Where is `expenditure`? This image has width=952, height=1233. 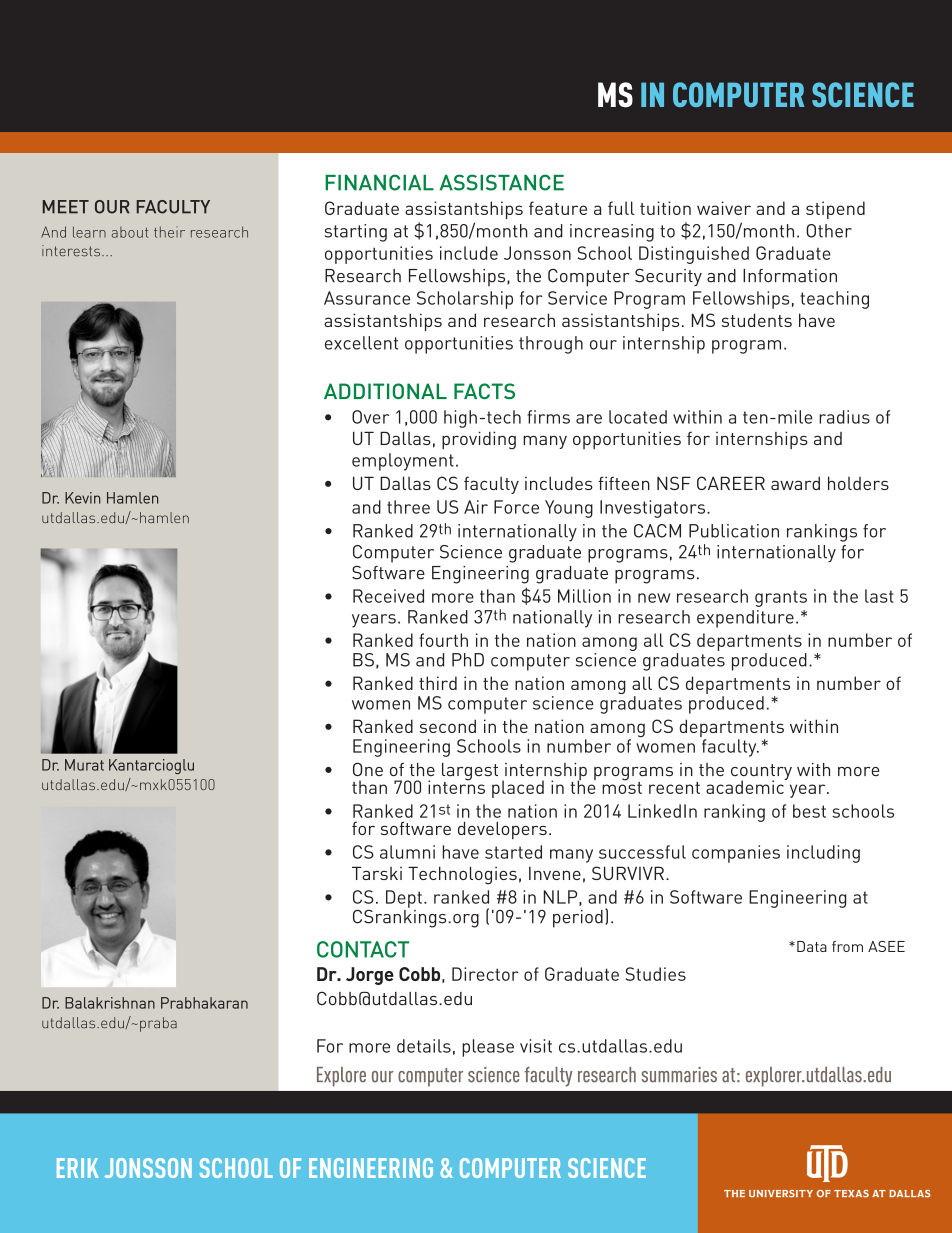
expenditure is located at coordinates (745, 619).
